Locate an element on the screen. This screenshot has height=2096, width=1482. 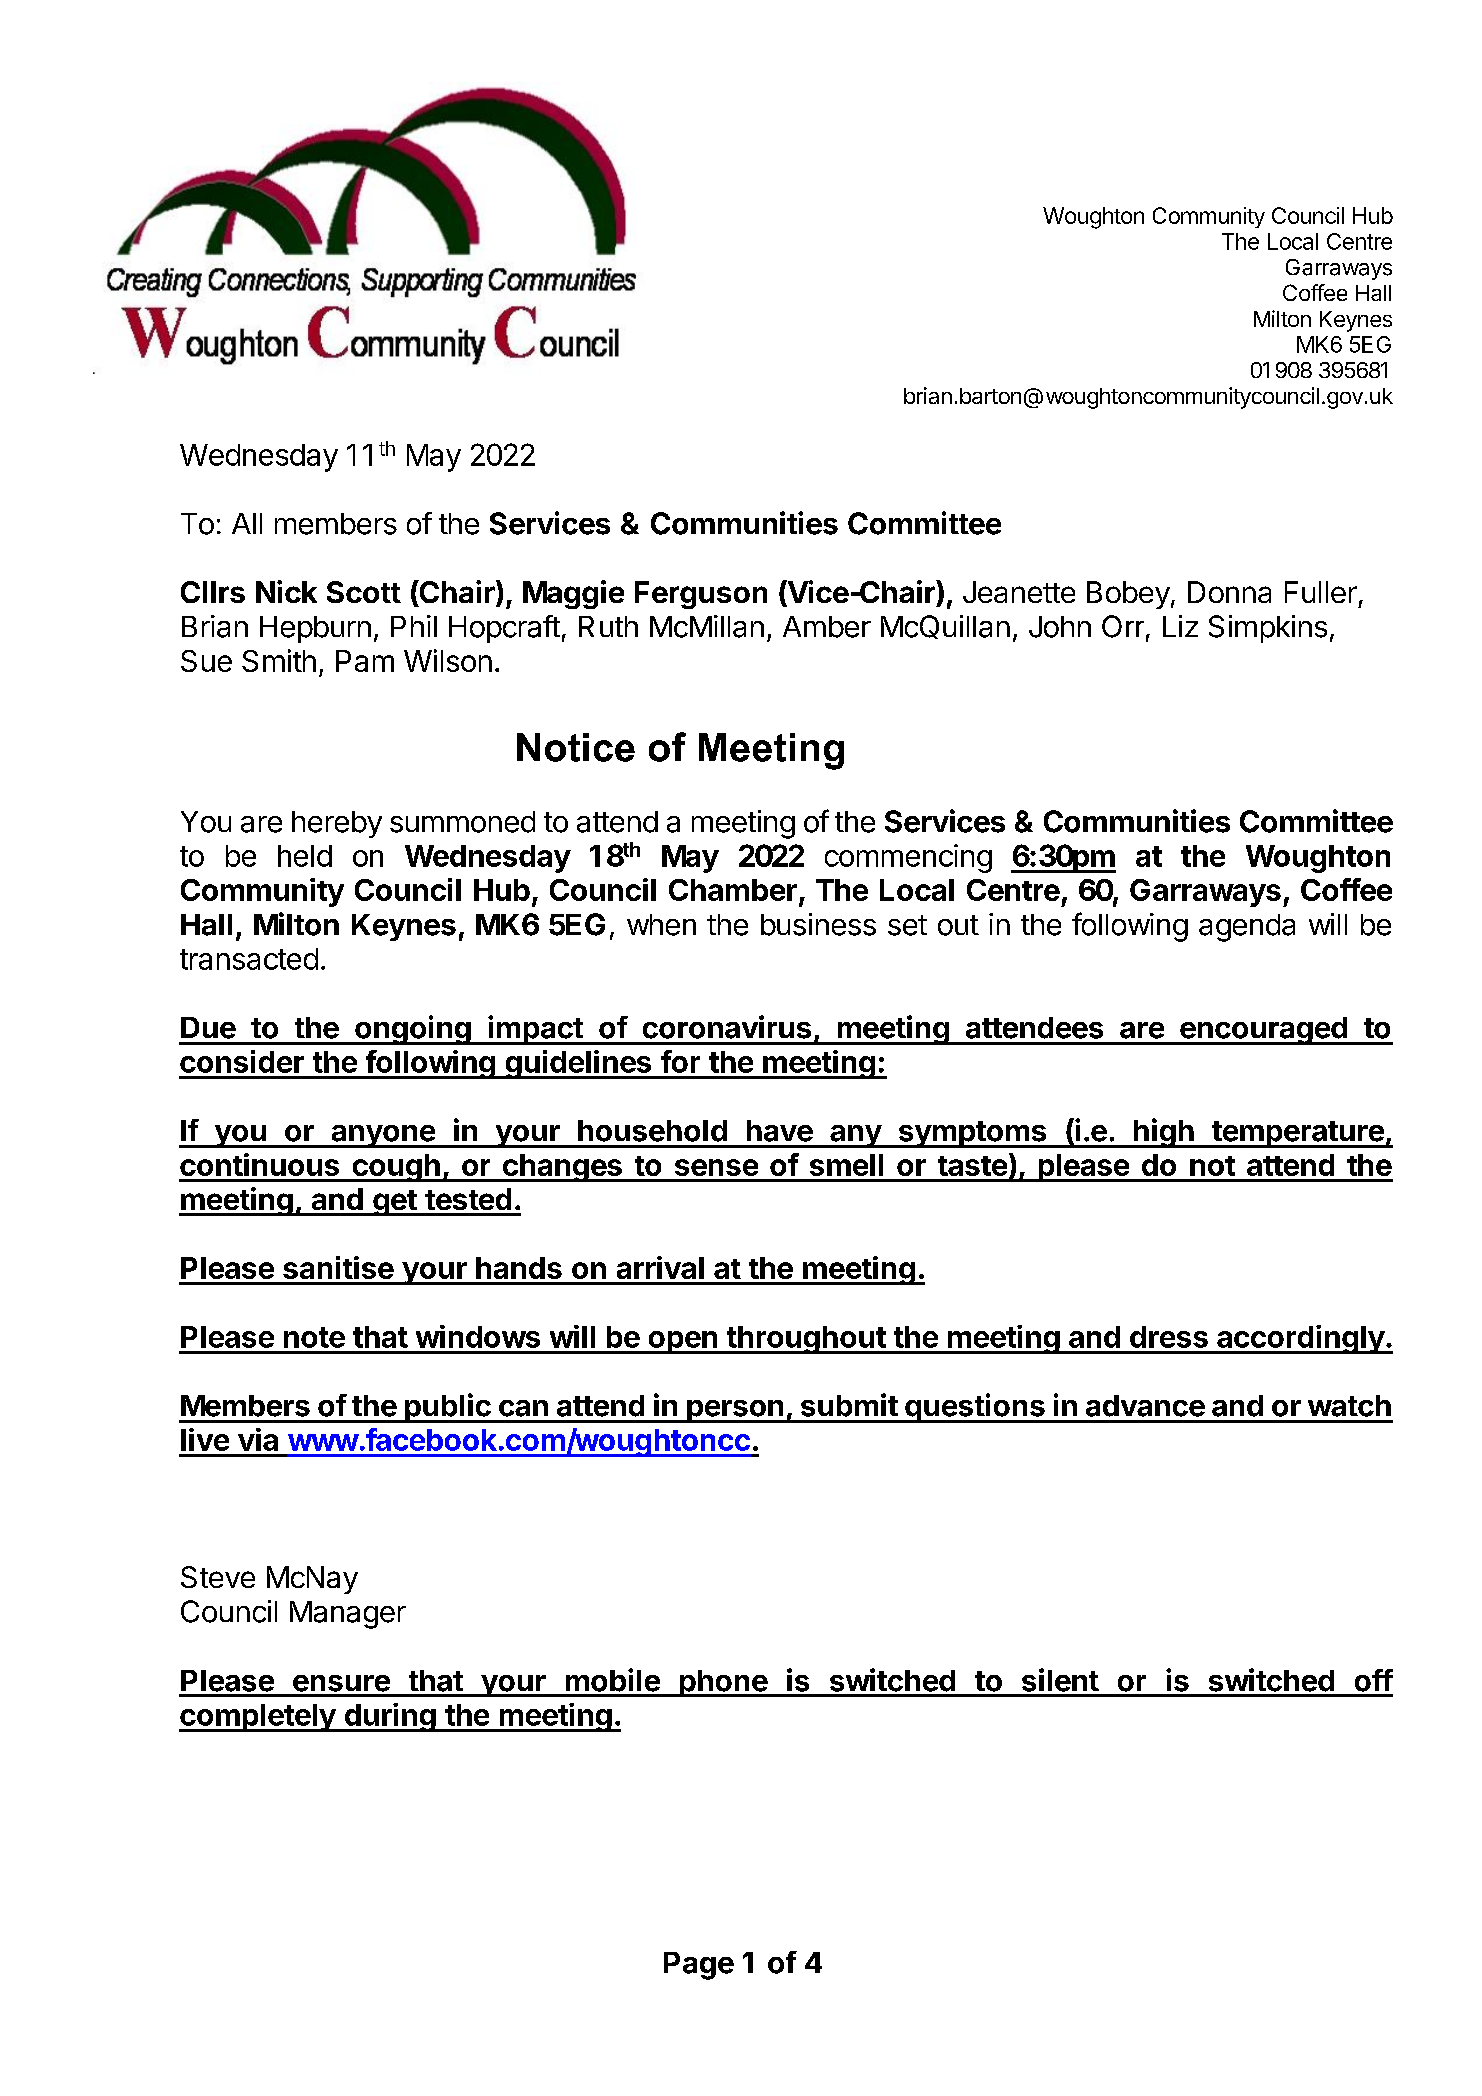
Ferguson is located at coordinates (701, 595).
